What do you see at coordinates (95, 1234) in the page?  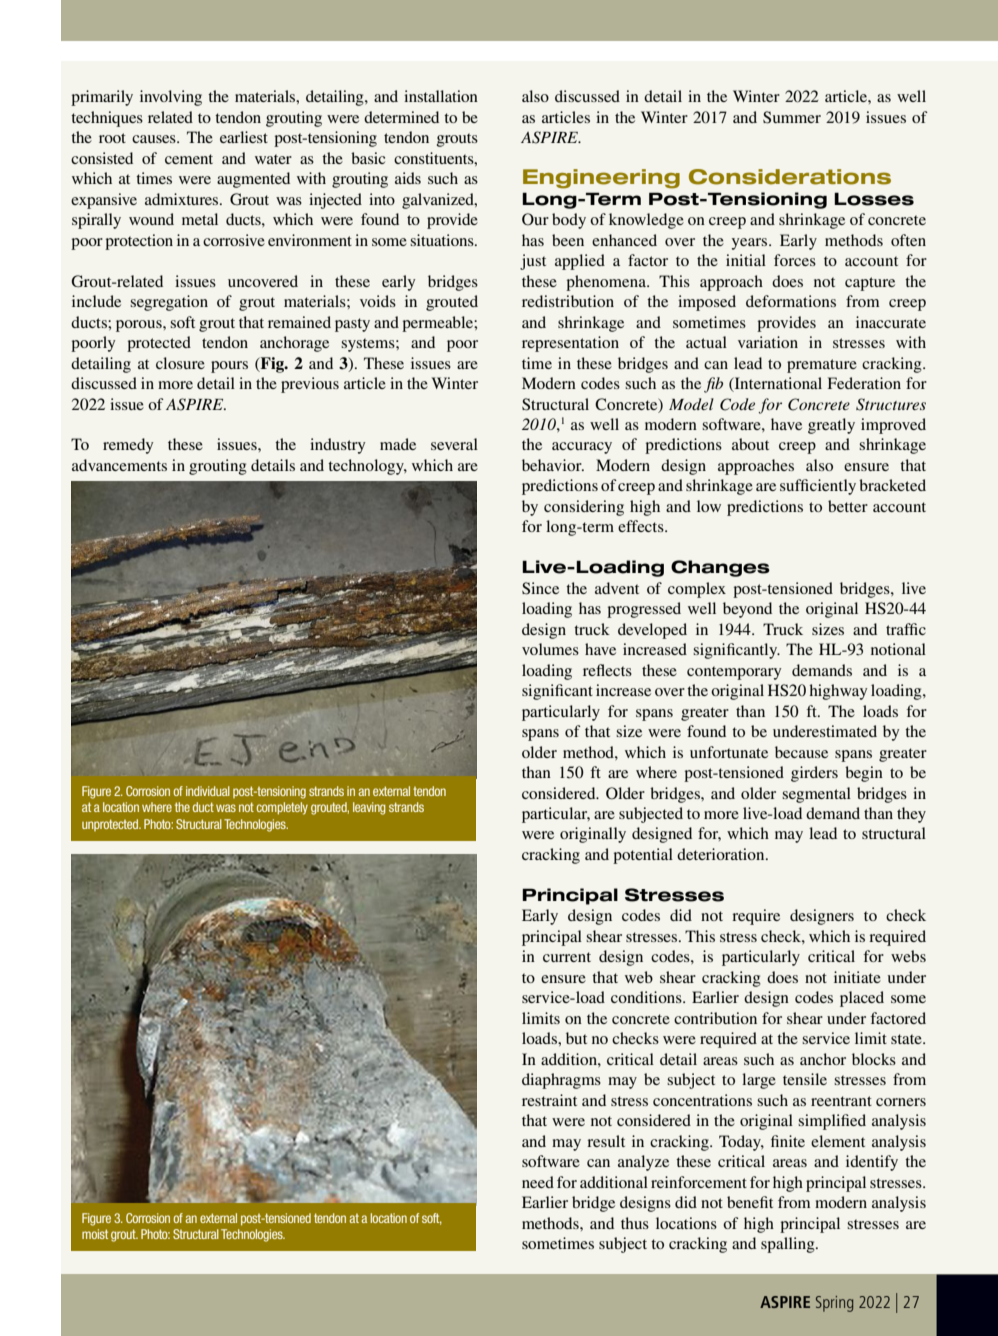 I see `moist` at bounding box center [95, 1234].
